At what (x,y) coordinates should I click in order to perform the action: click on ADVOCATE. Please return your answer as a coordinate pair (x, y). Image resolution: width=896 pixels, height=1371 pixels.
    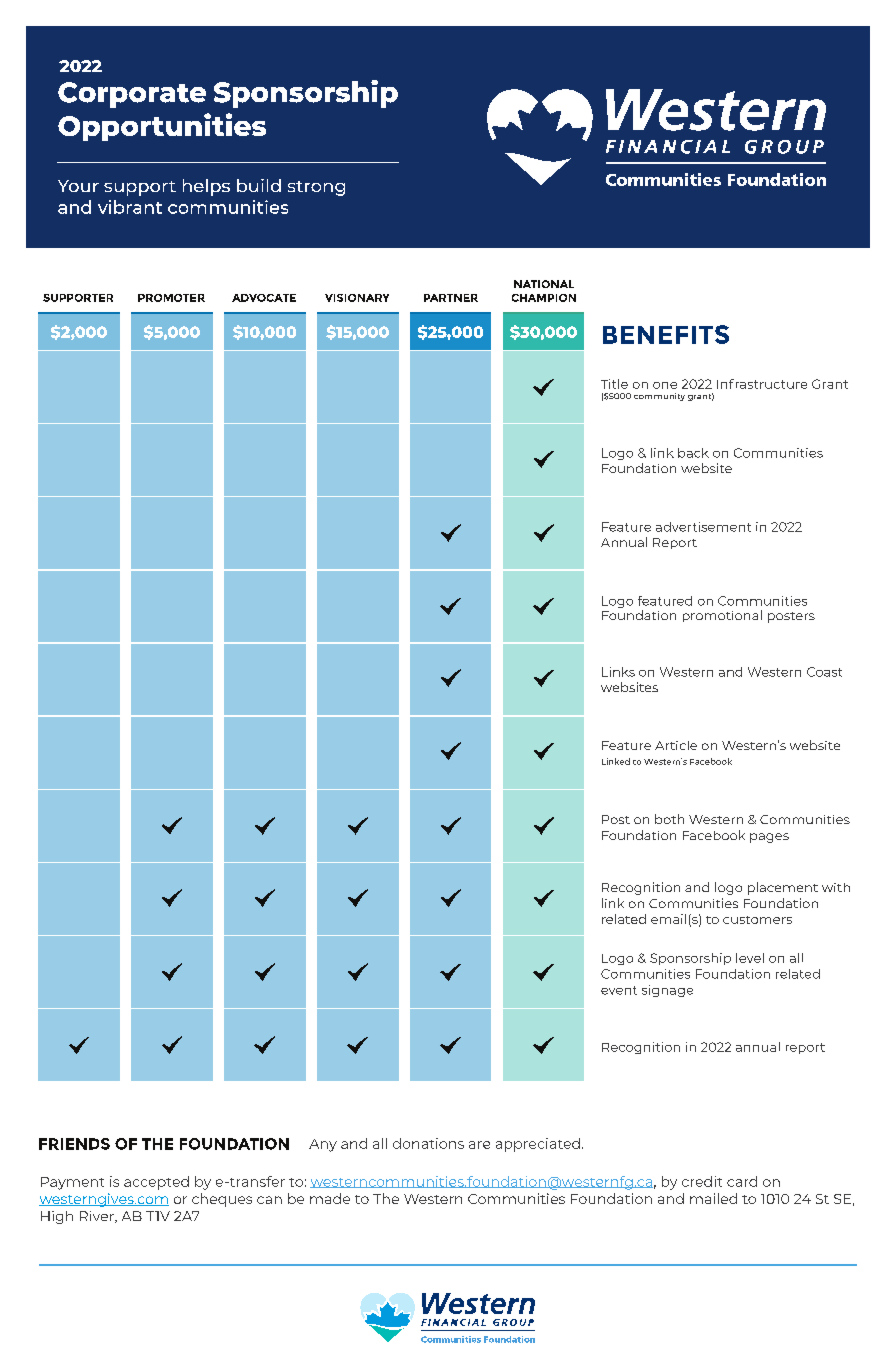
    Looking at the image, I should click on (264, 298).
